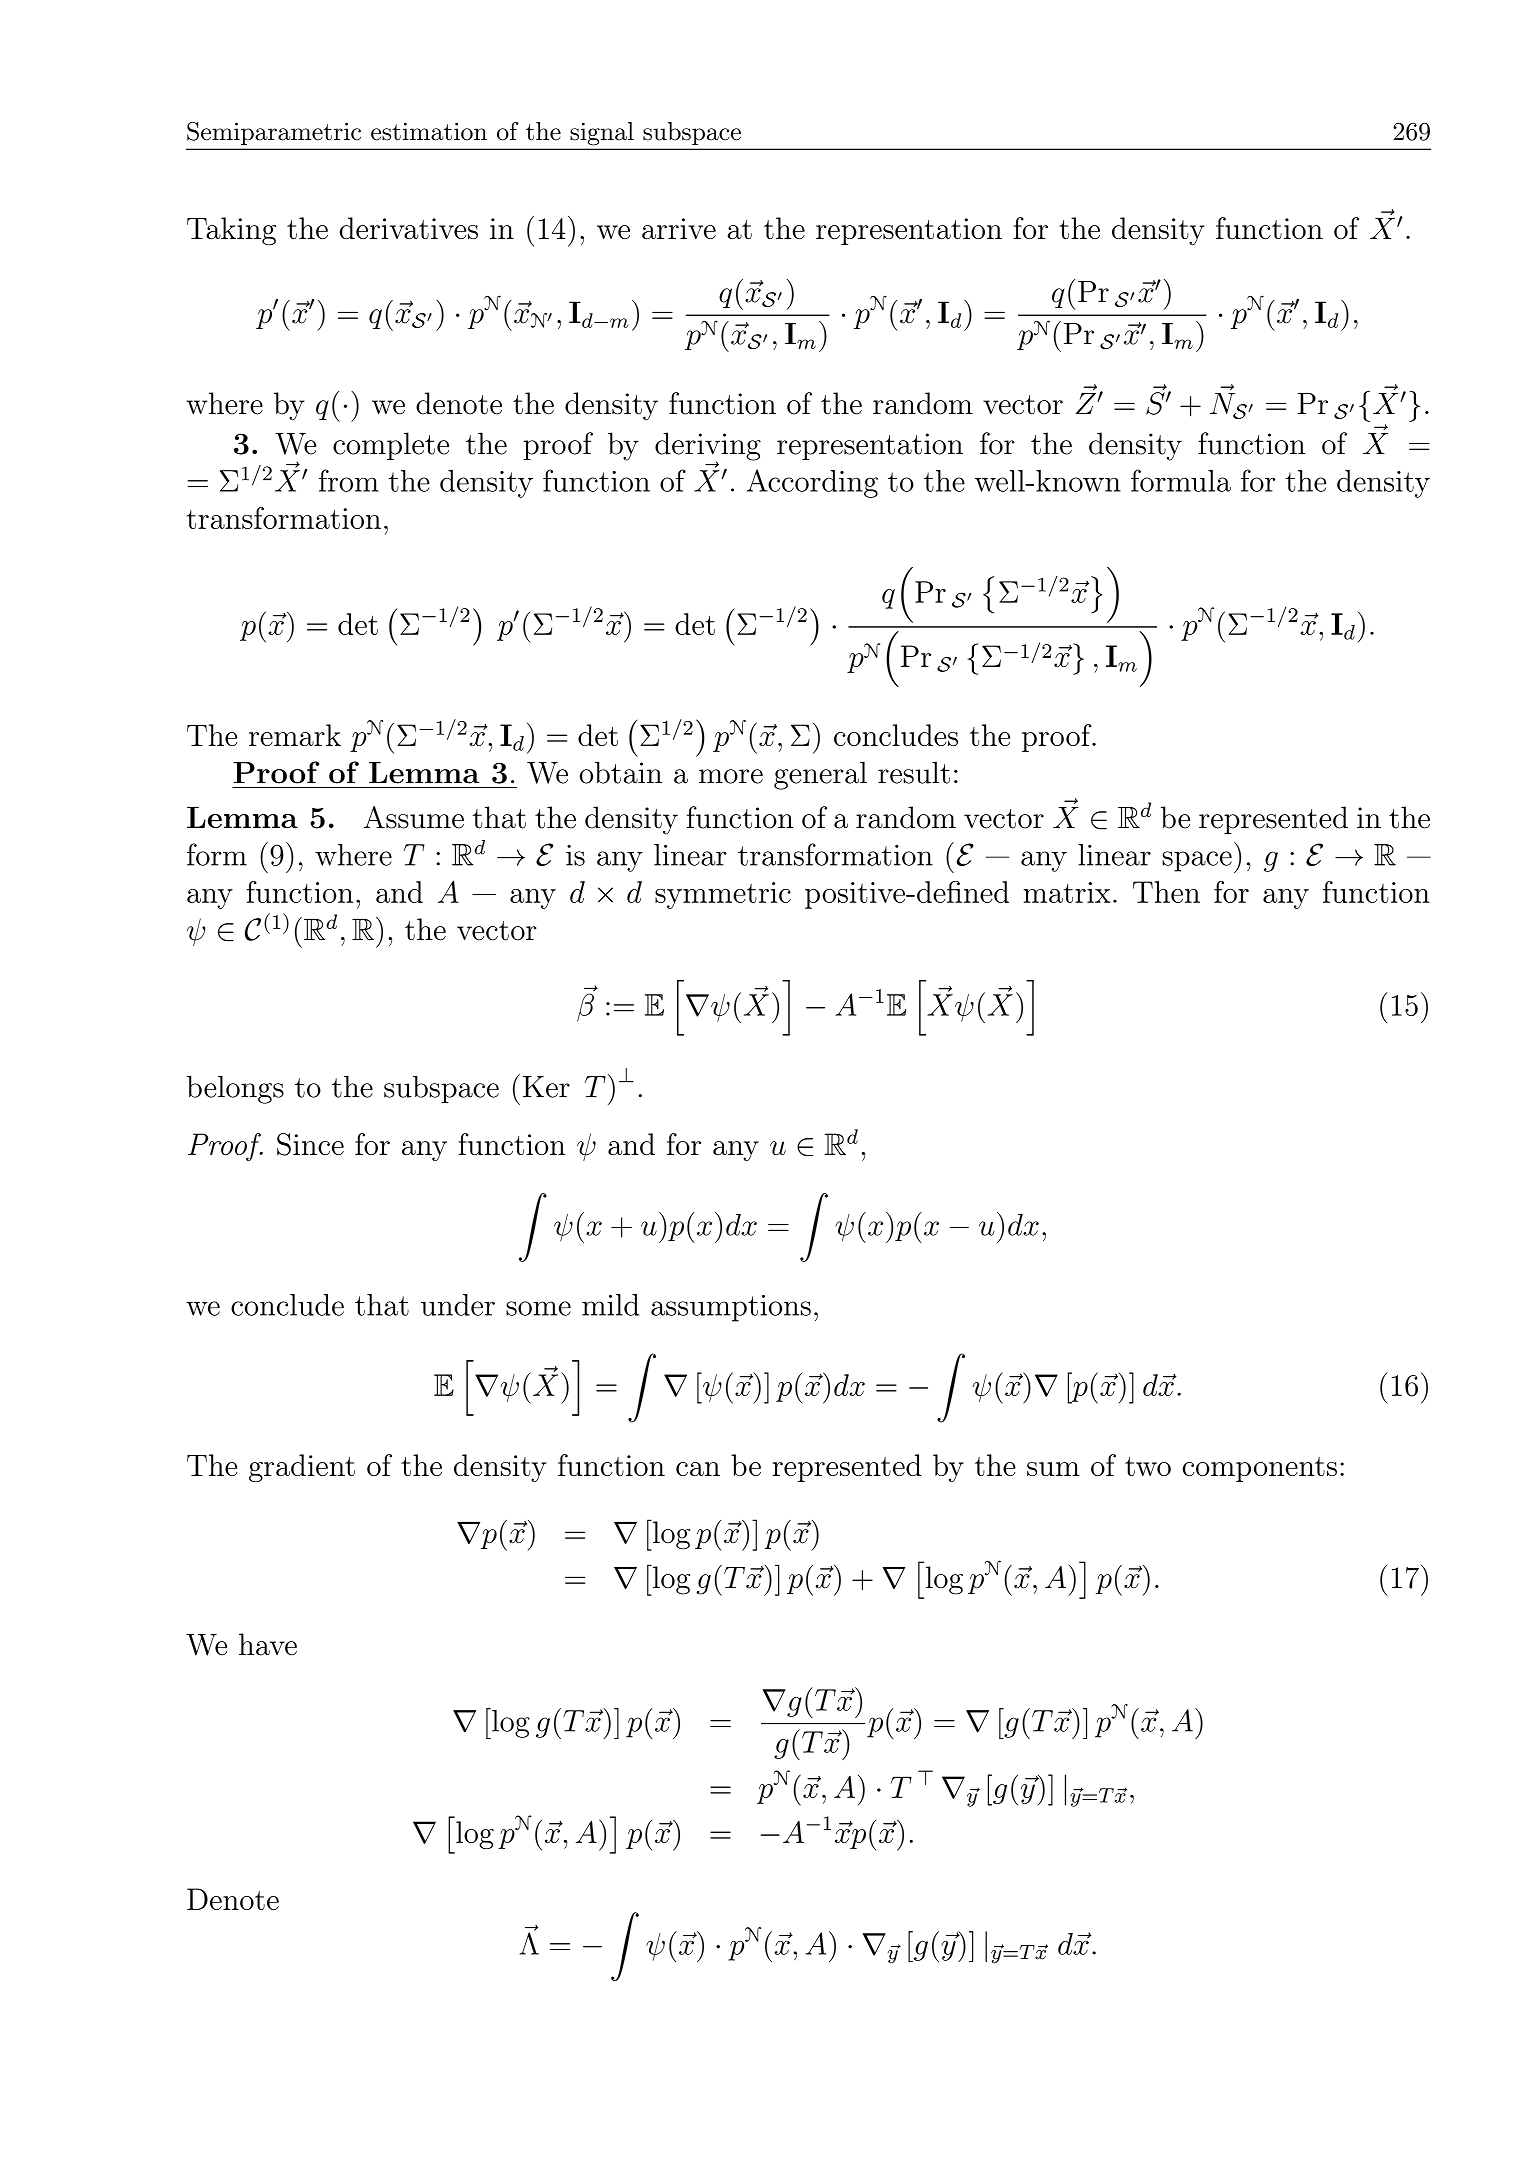 The width and height of the screenshot is (1538, 2175). Describe the element at coordinates (708, 447) in the screenshot. I see `deriving` at that location.
